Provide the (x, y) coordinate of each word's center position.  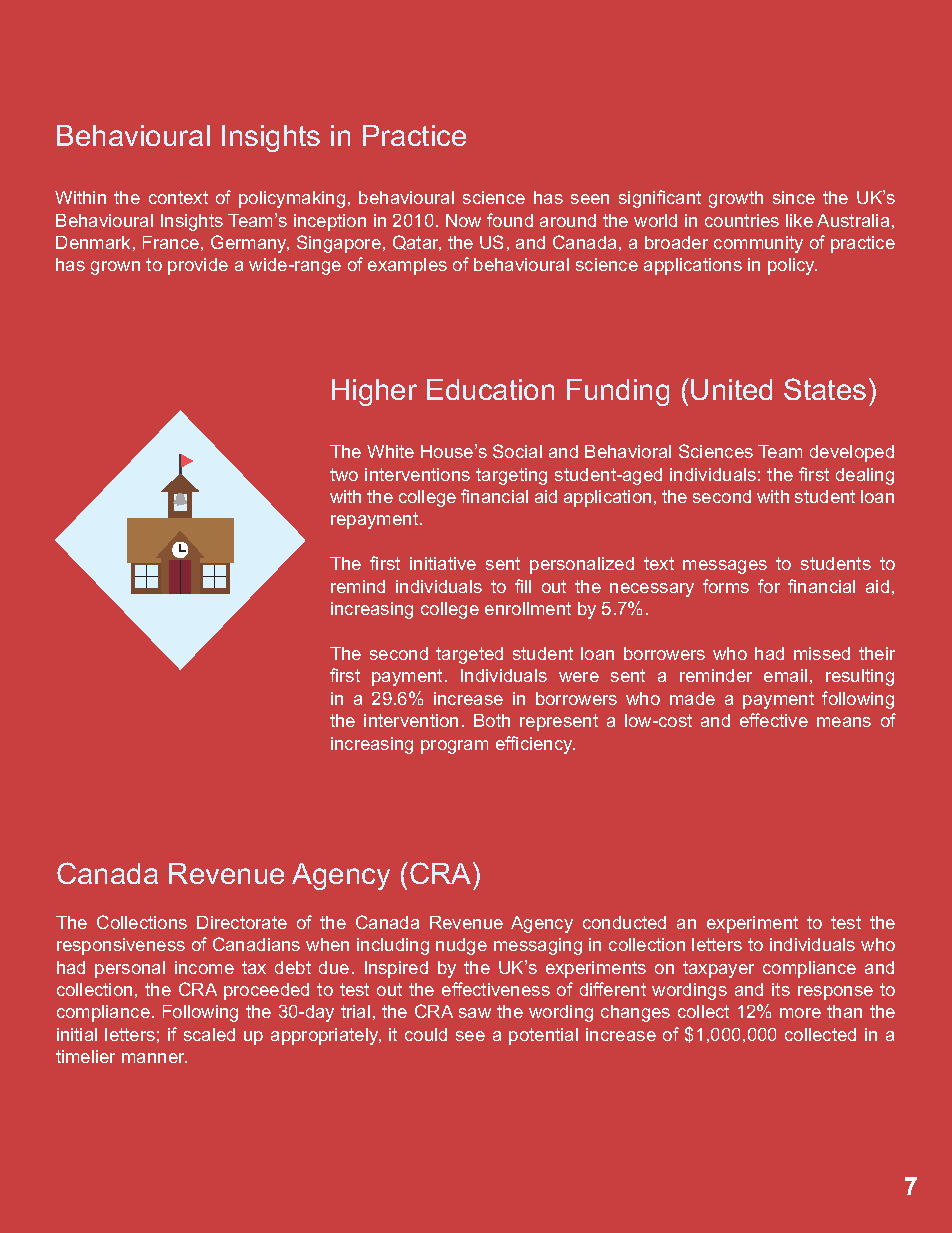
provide (198, 266)
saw (475, 1013)
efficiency (535, 745)
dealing (865, 476)
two (344, 474)
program (454, 747)
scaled (209, 1034)
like (799, 220)
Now (463, 220)
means (844, 722)
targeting (511, 476)
